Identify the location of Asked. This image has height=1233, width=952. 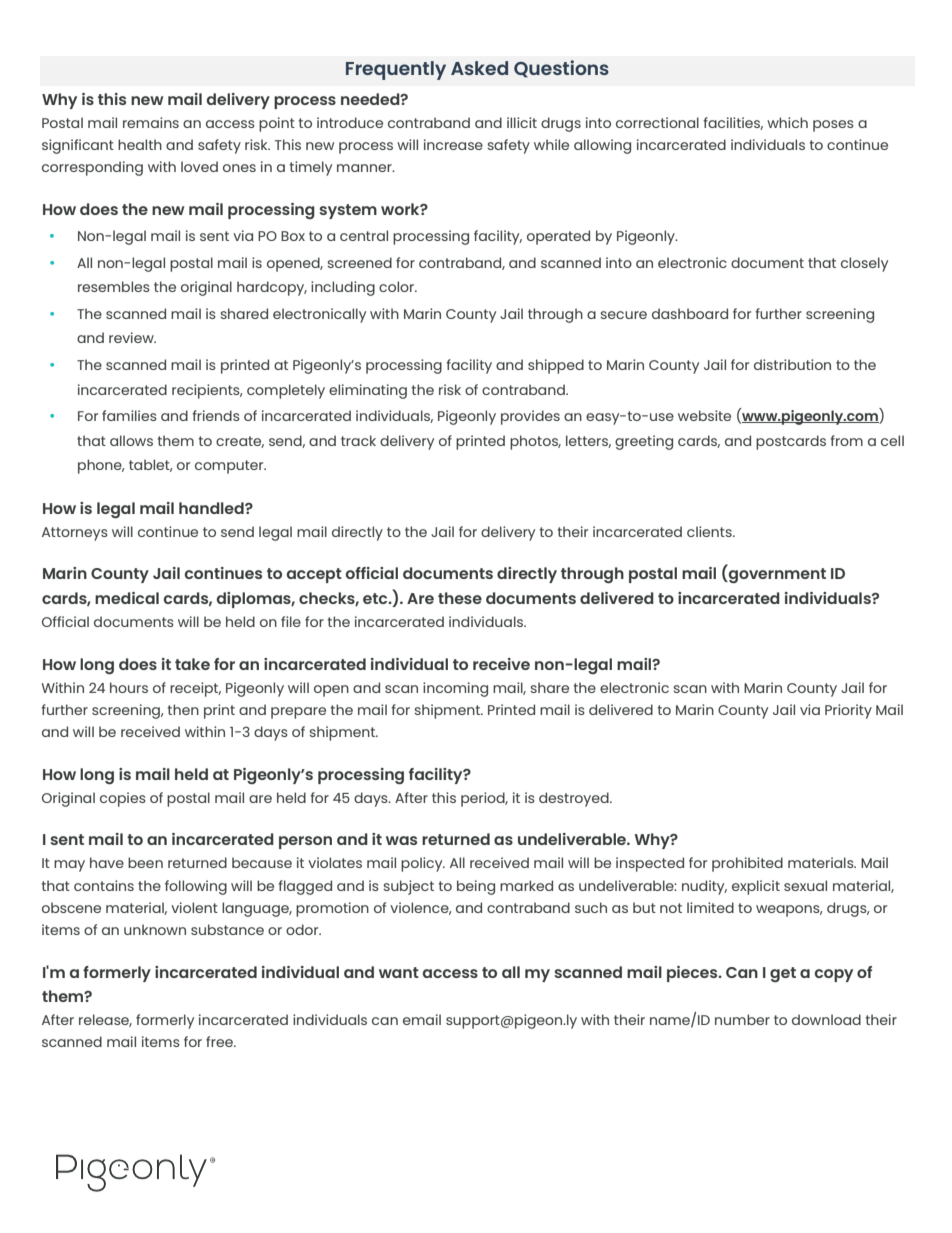
(479, 68).
